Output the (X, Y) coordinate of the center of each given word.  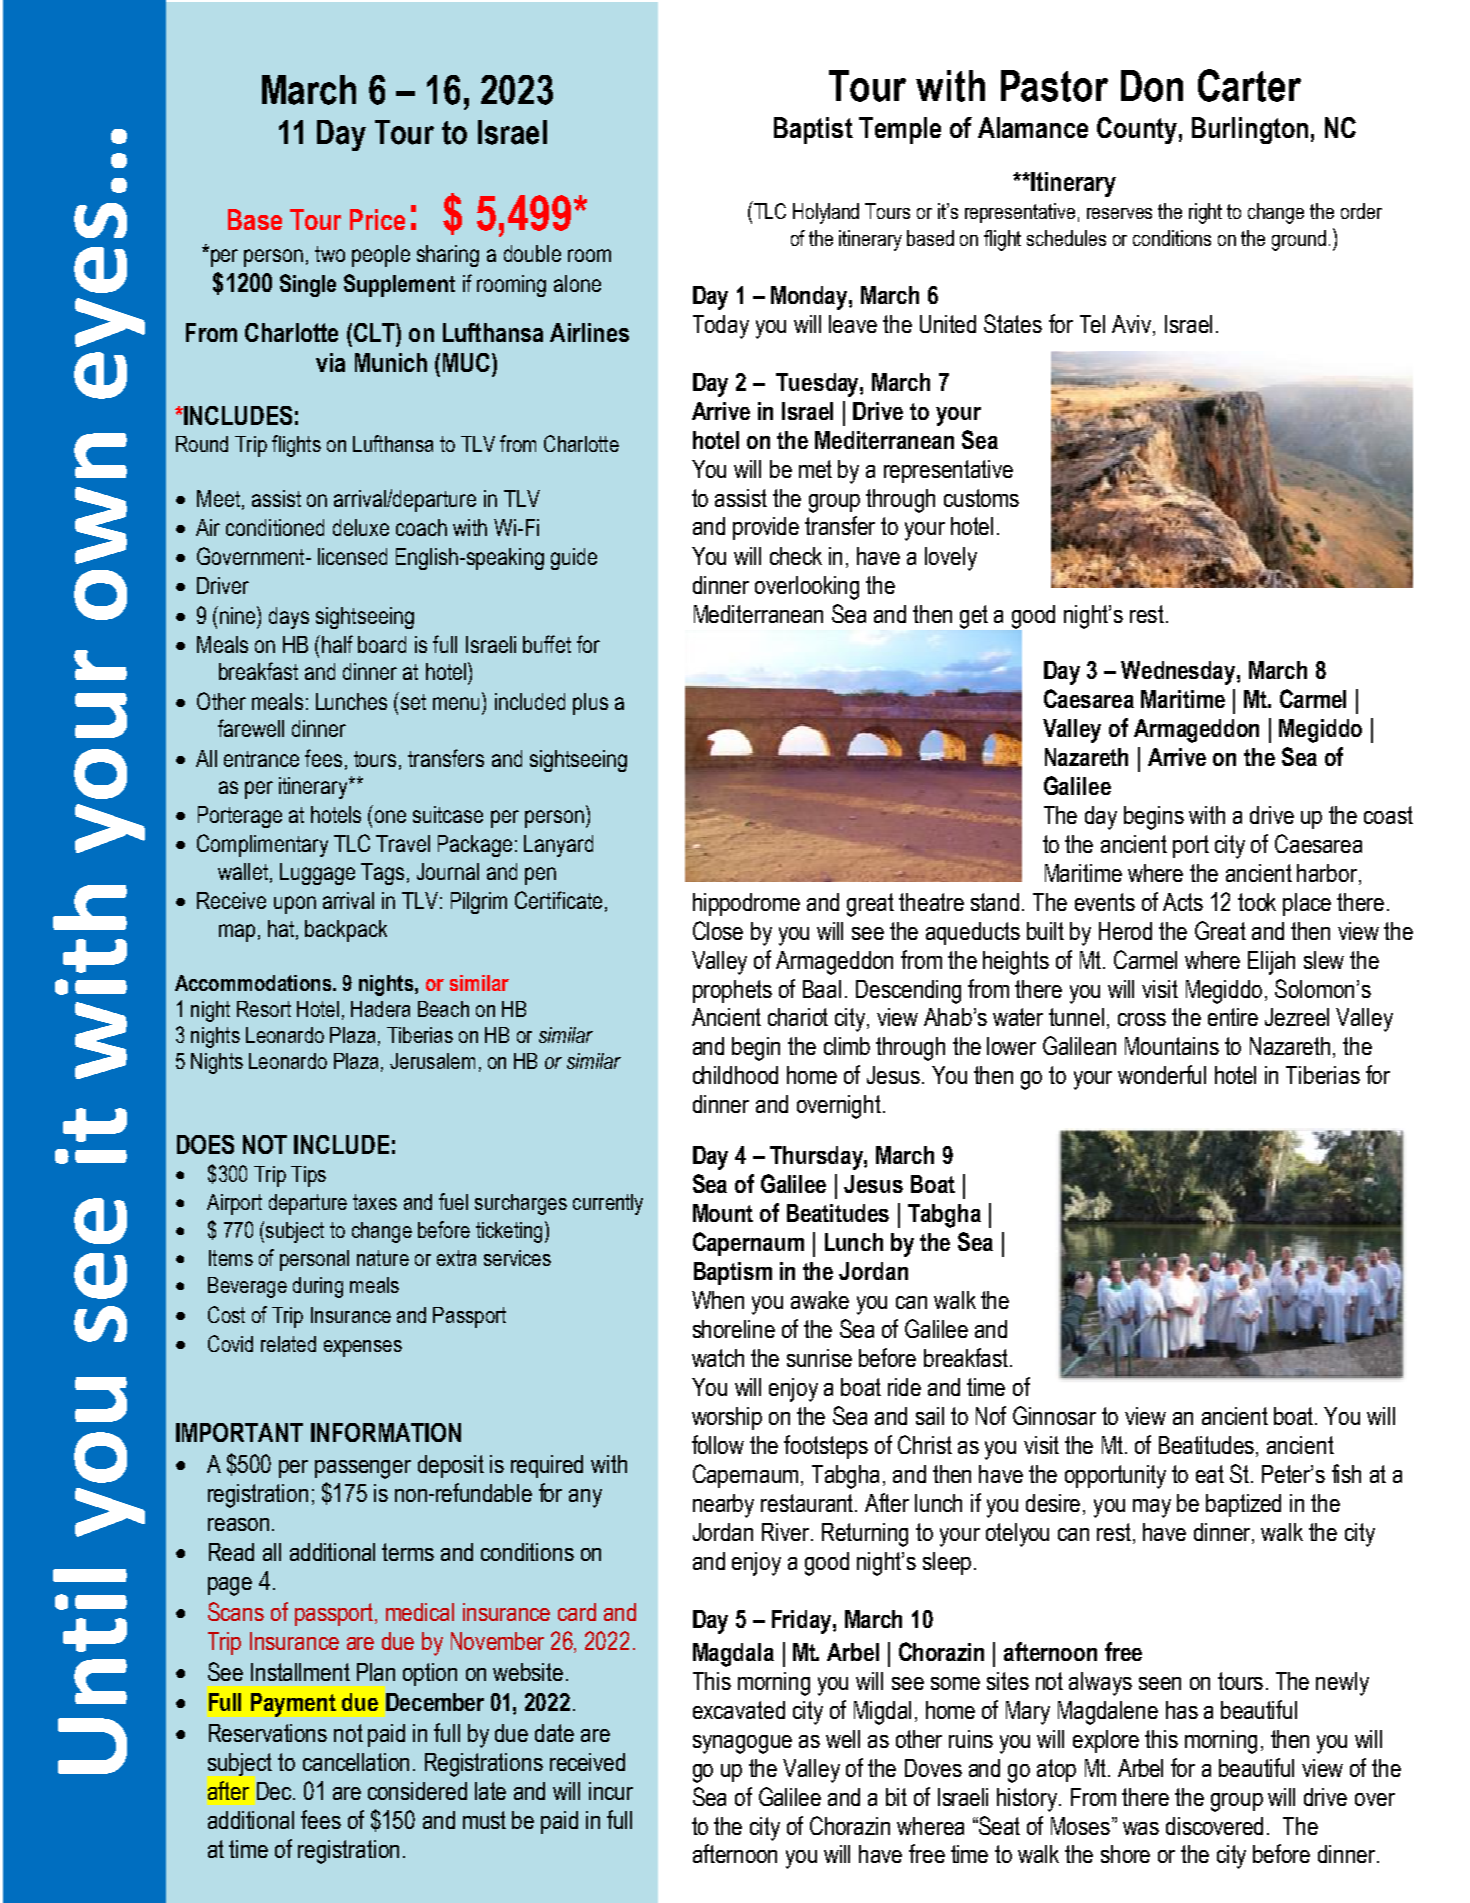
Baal (822, 989)
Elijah (1271, 963)
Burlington (1250, 130)
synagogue (742, 1744)
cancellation (356, 1762)
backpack (346, 931)
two (330, 254)
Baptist (813, 130)
